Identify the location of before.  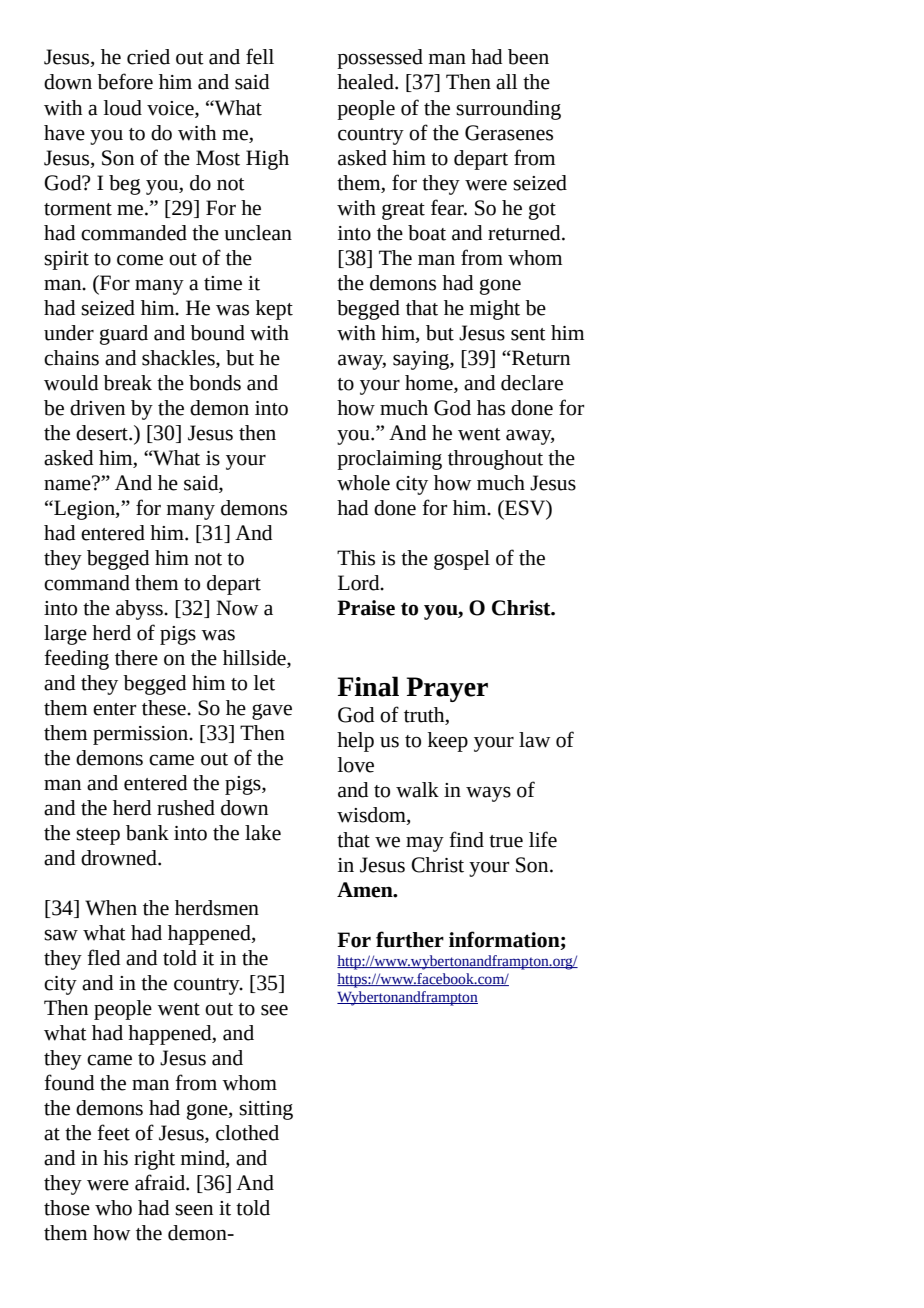
(125, 81).
